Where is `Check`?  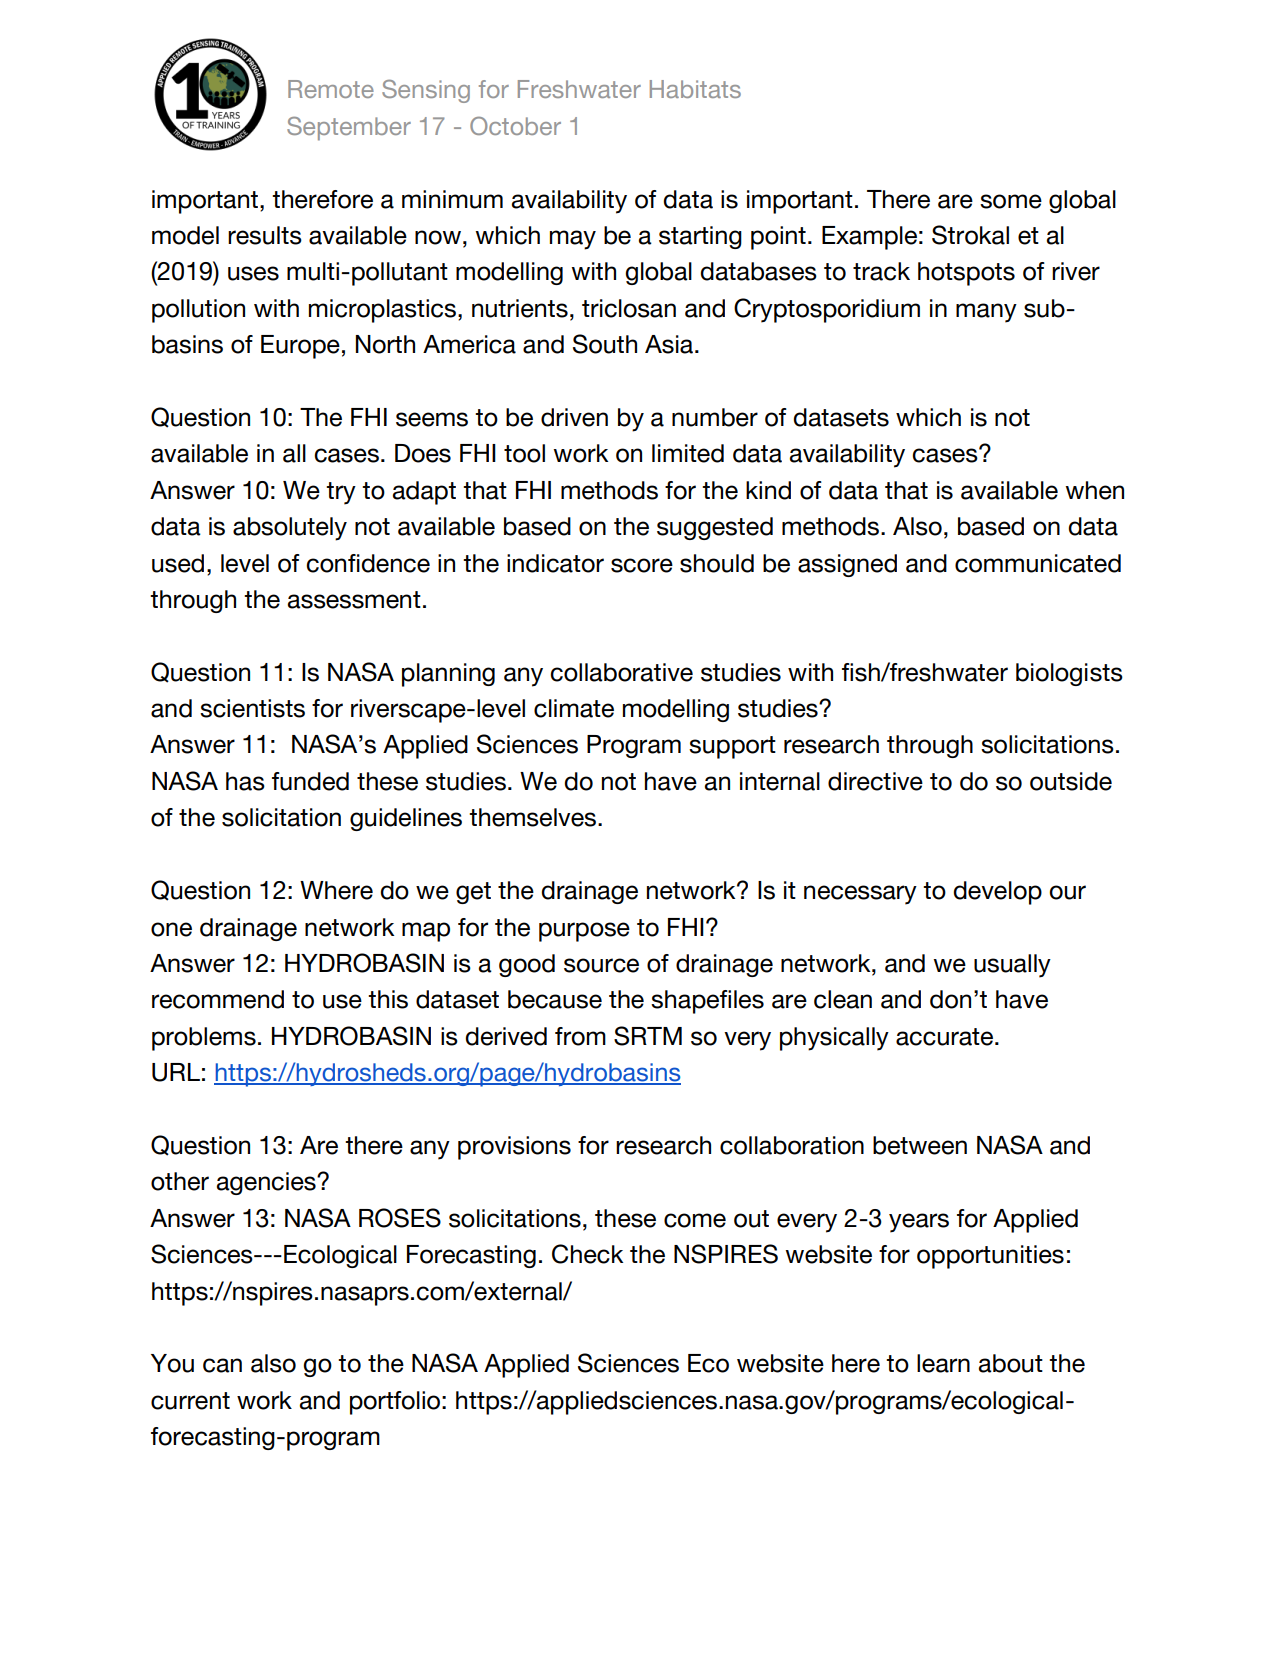 Check is located at coordinates (587, 1254).
